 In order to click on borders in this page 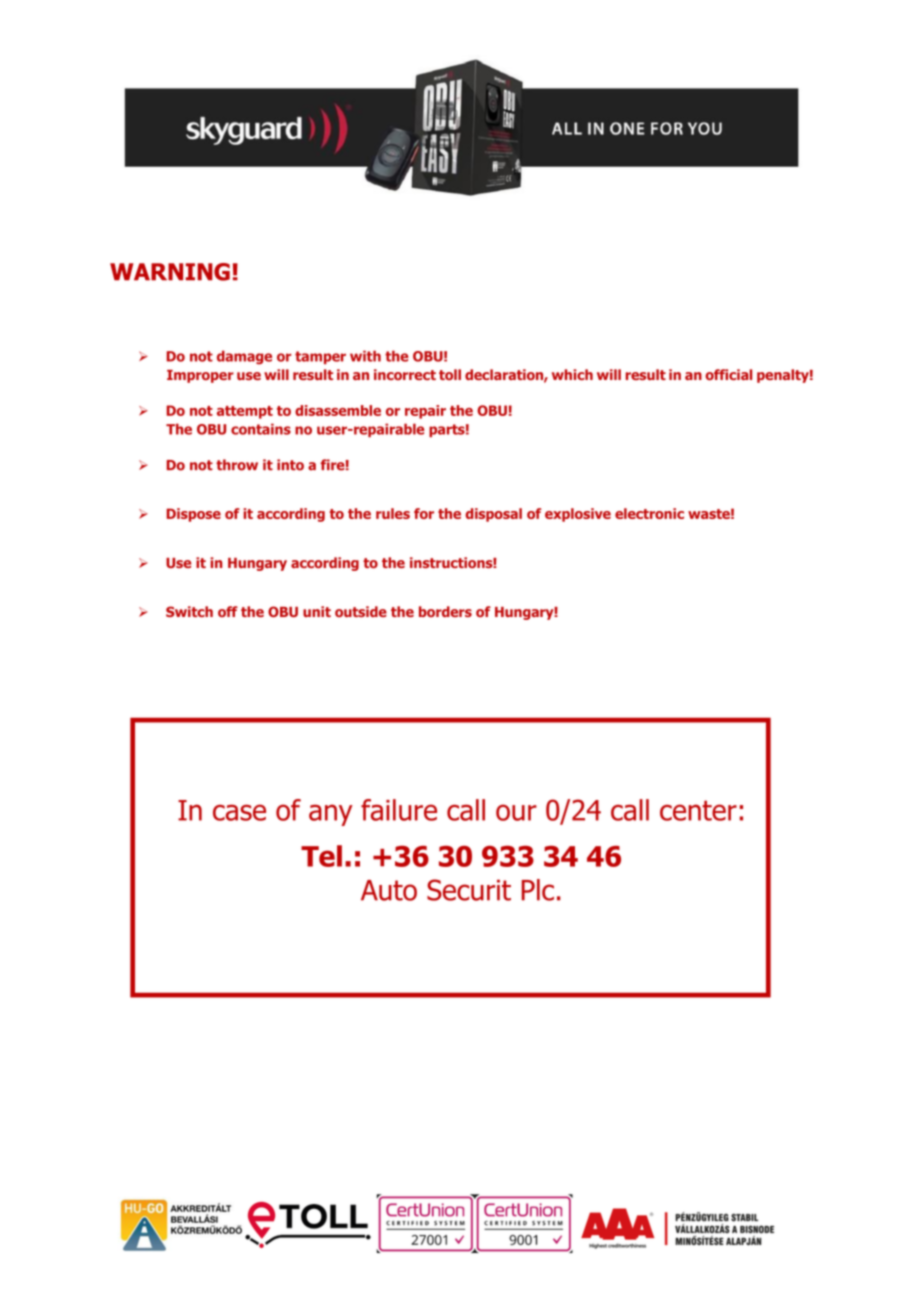, I will do `click(445, 611)`.
